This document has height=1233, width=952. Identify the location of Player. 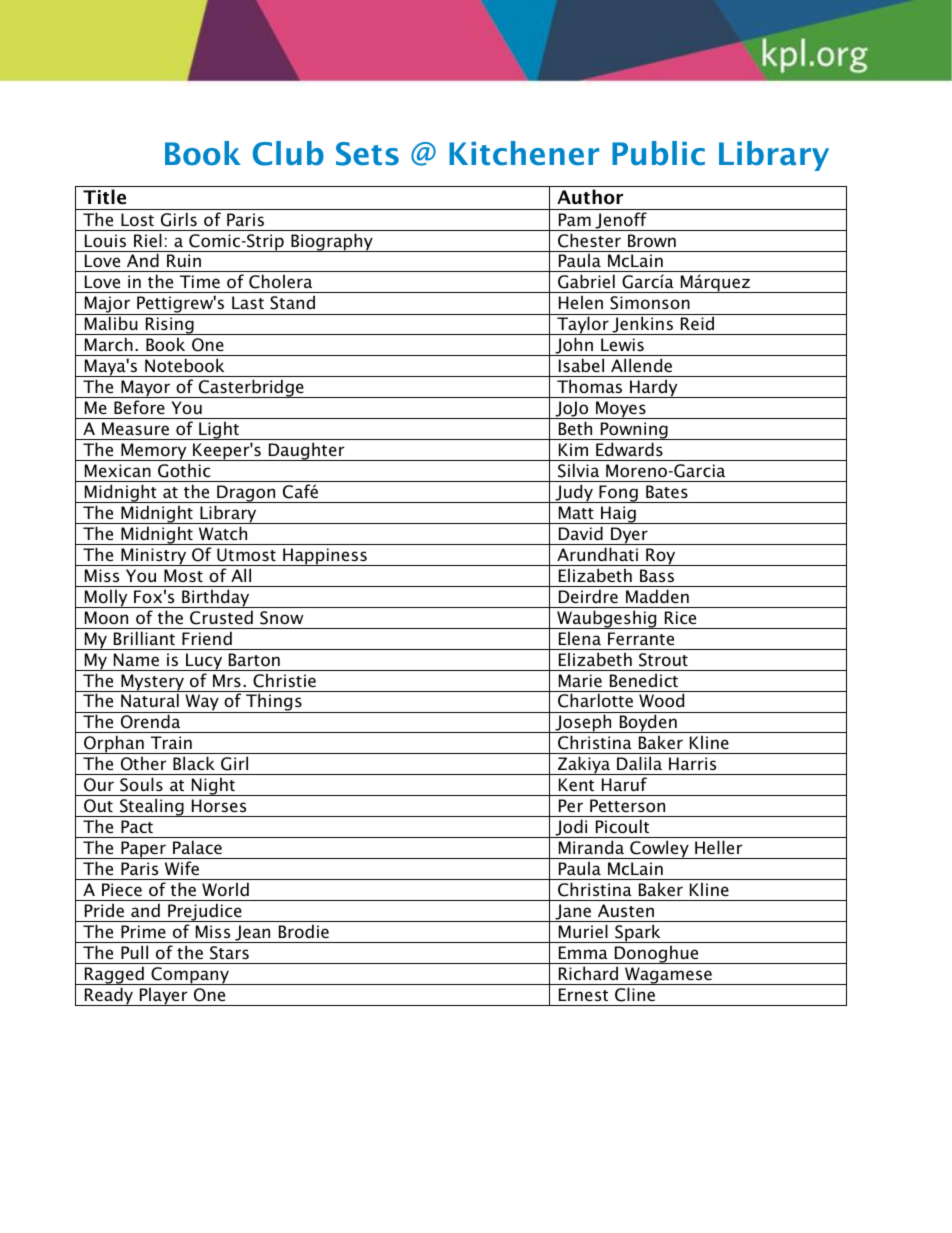
(163, 996).
